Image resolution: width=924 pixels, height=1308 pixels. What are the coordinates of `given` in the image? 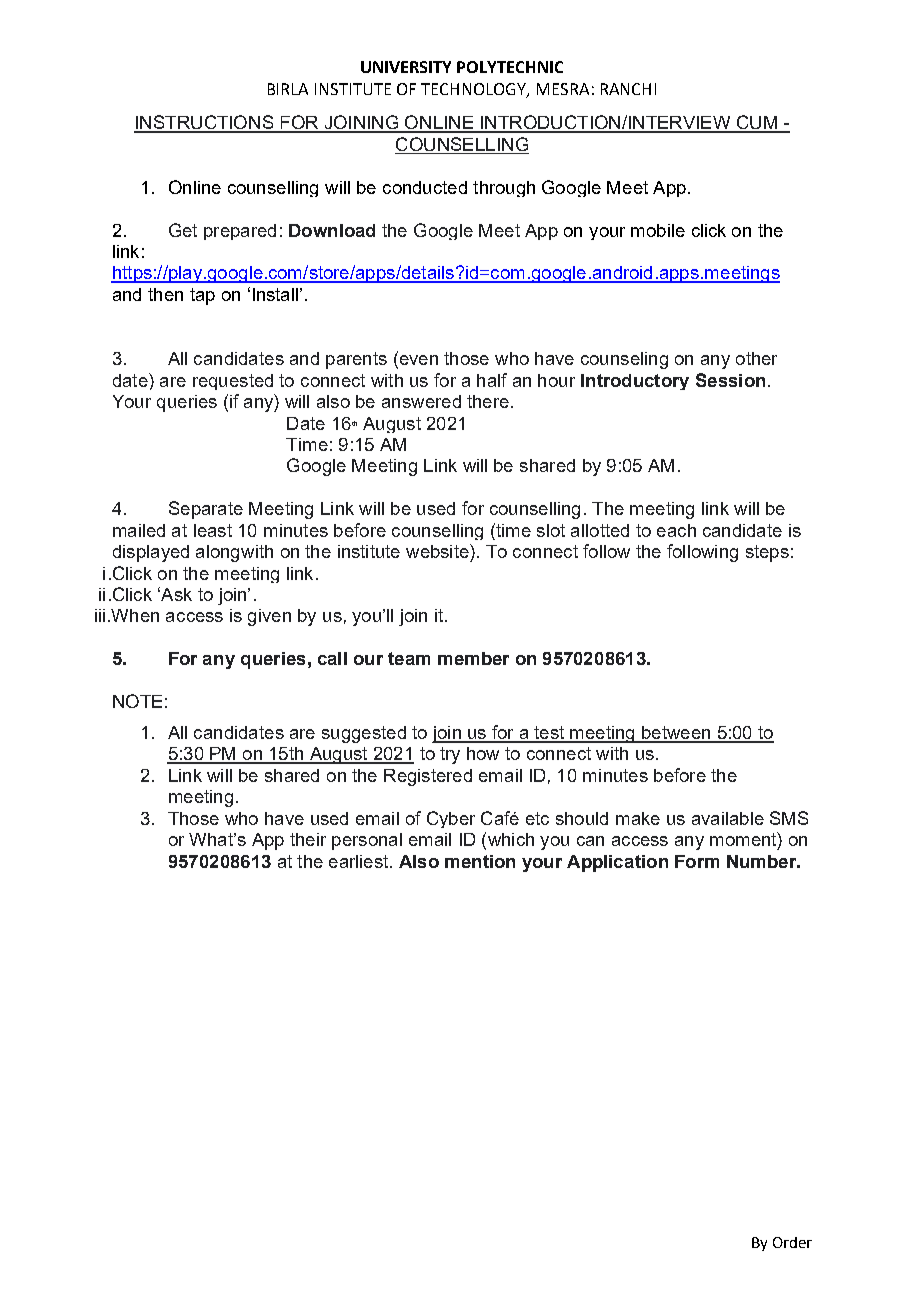 It's located at (269, 617).
